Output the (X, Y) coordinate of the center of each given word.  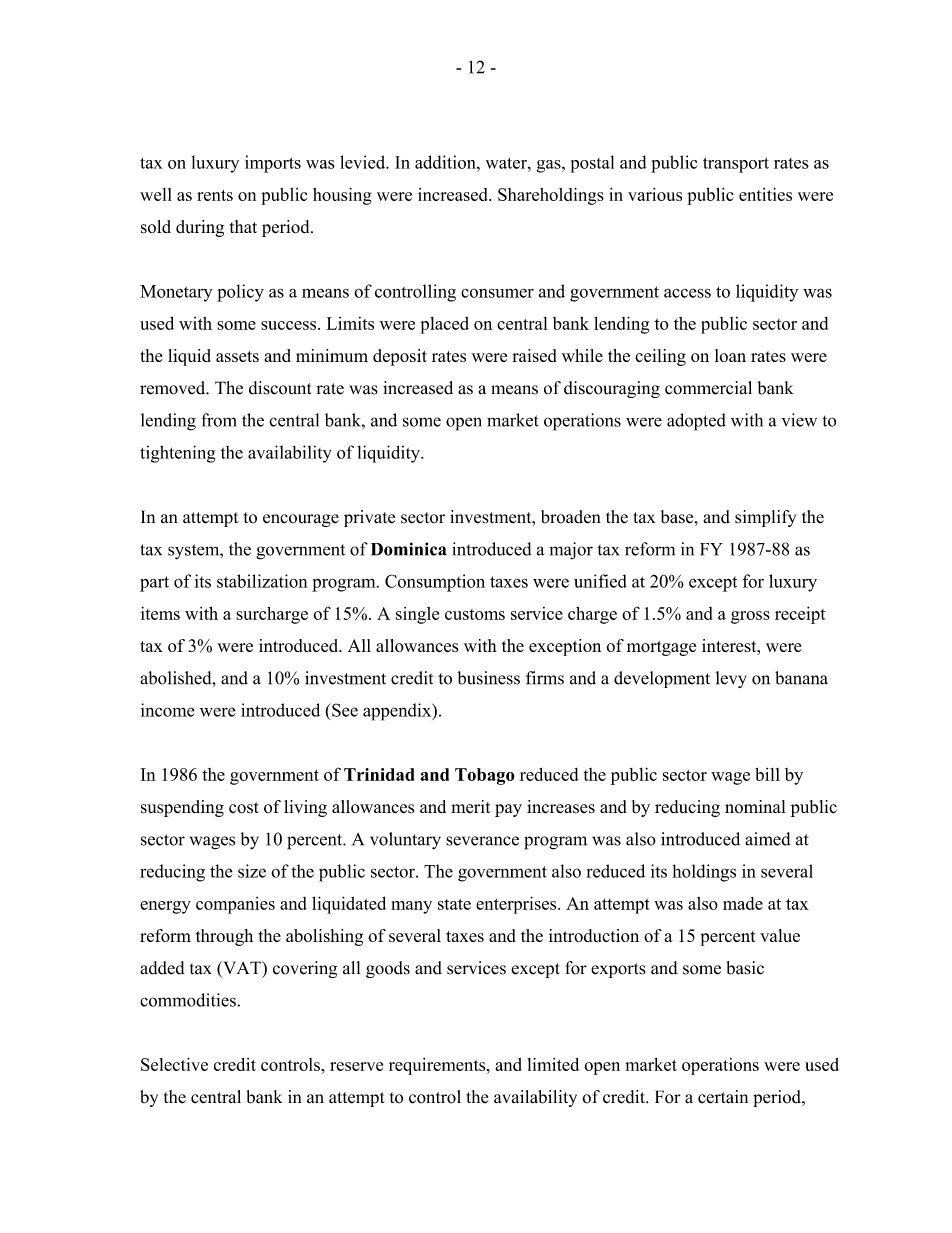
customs (475, 614)
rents (215, 195)
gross (750, 617)
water (507, 163)
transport (736, 165)
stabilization (262, 581)
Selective (174, 1064)
